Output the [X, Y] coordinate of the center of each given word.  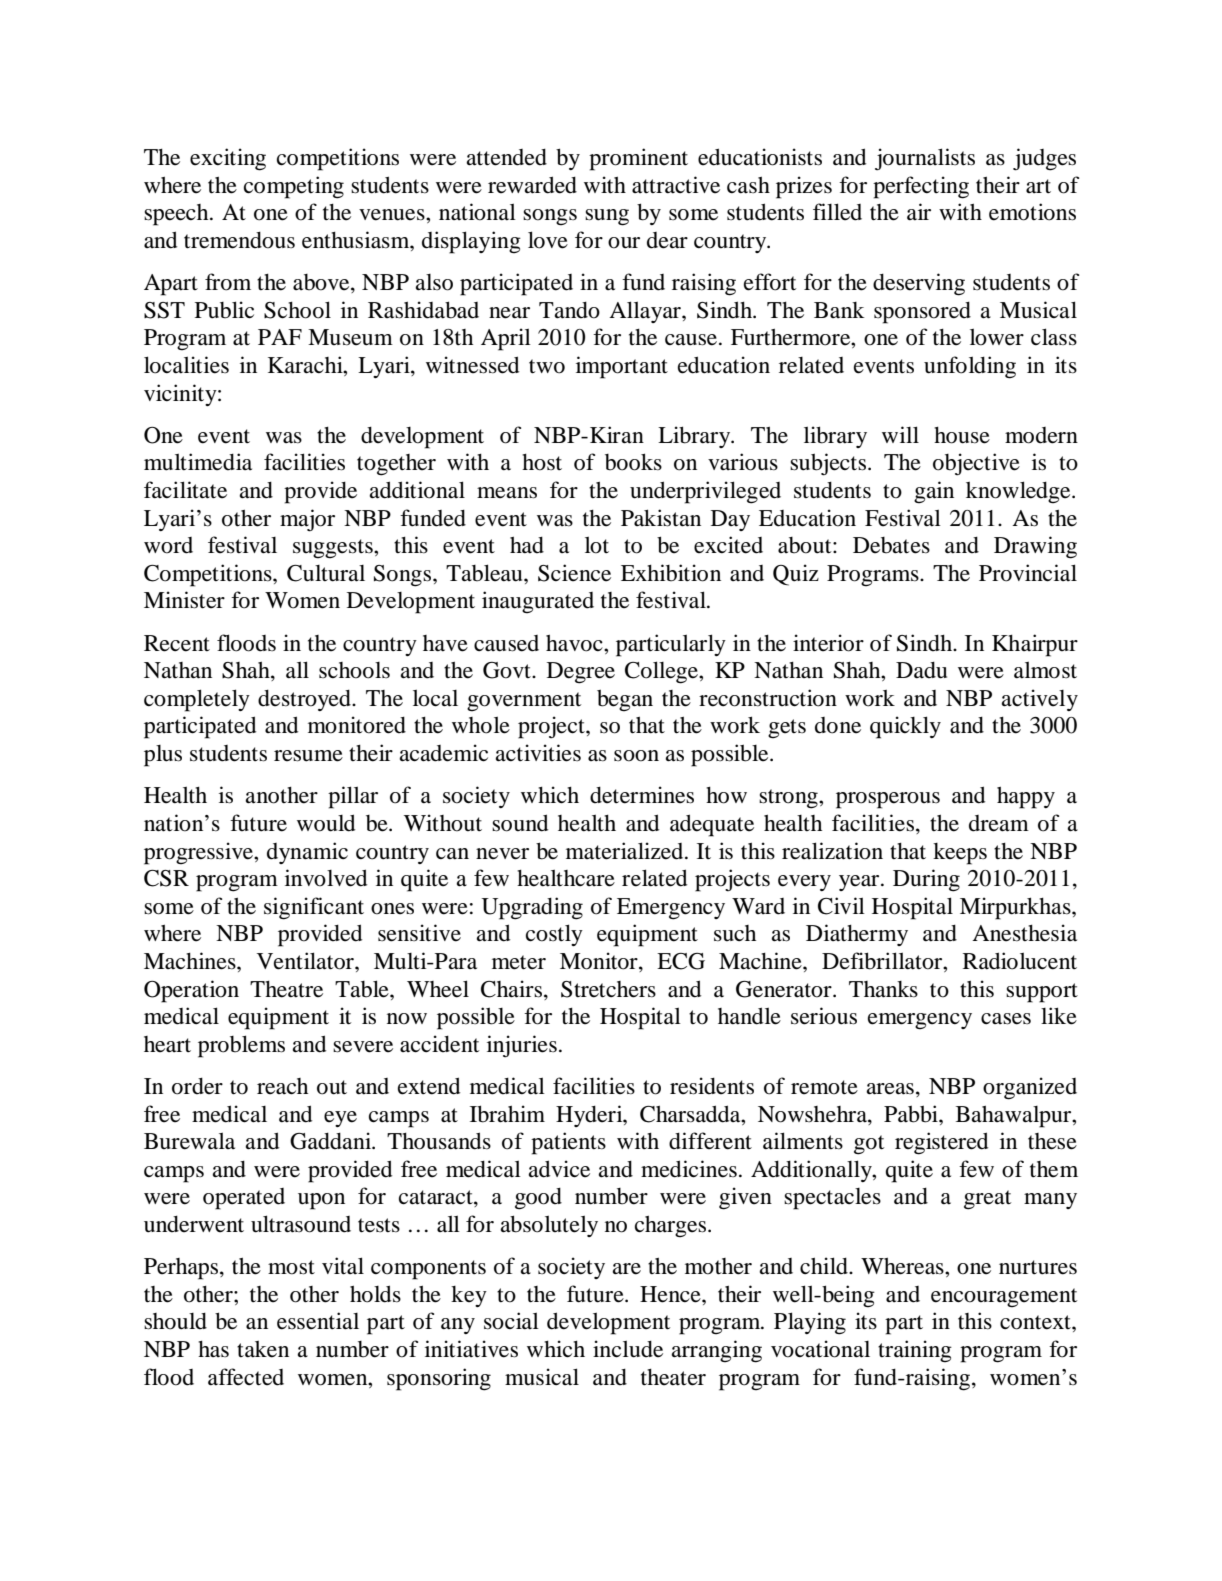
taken [263, 1349]
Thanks [883, 989]
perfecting [921, 187]
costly [554, 935]
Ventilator [306, 961]
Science [574, 573]
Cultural [326, 573]
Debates [891, 545]
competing [294, 187]
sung [607, 217]
